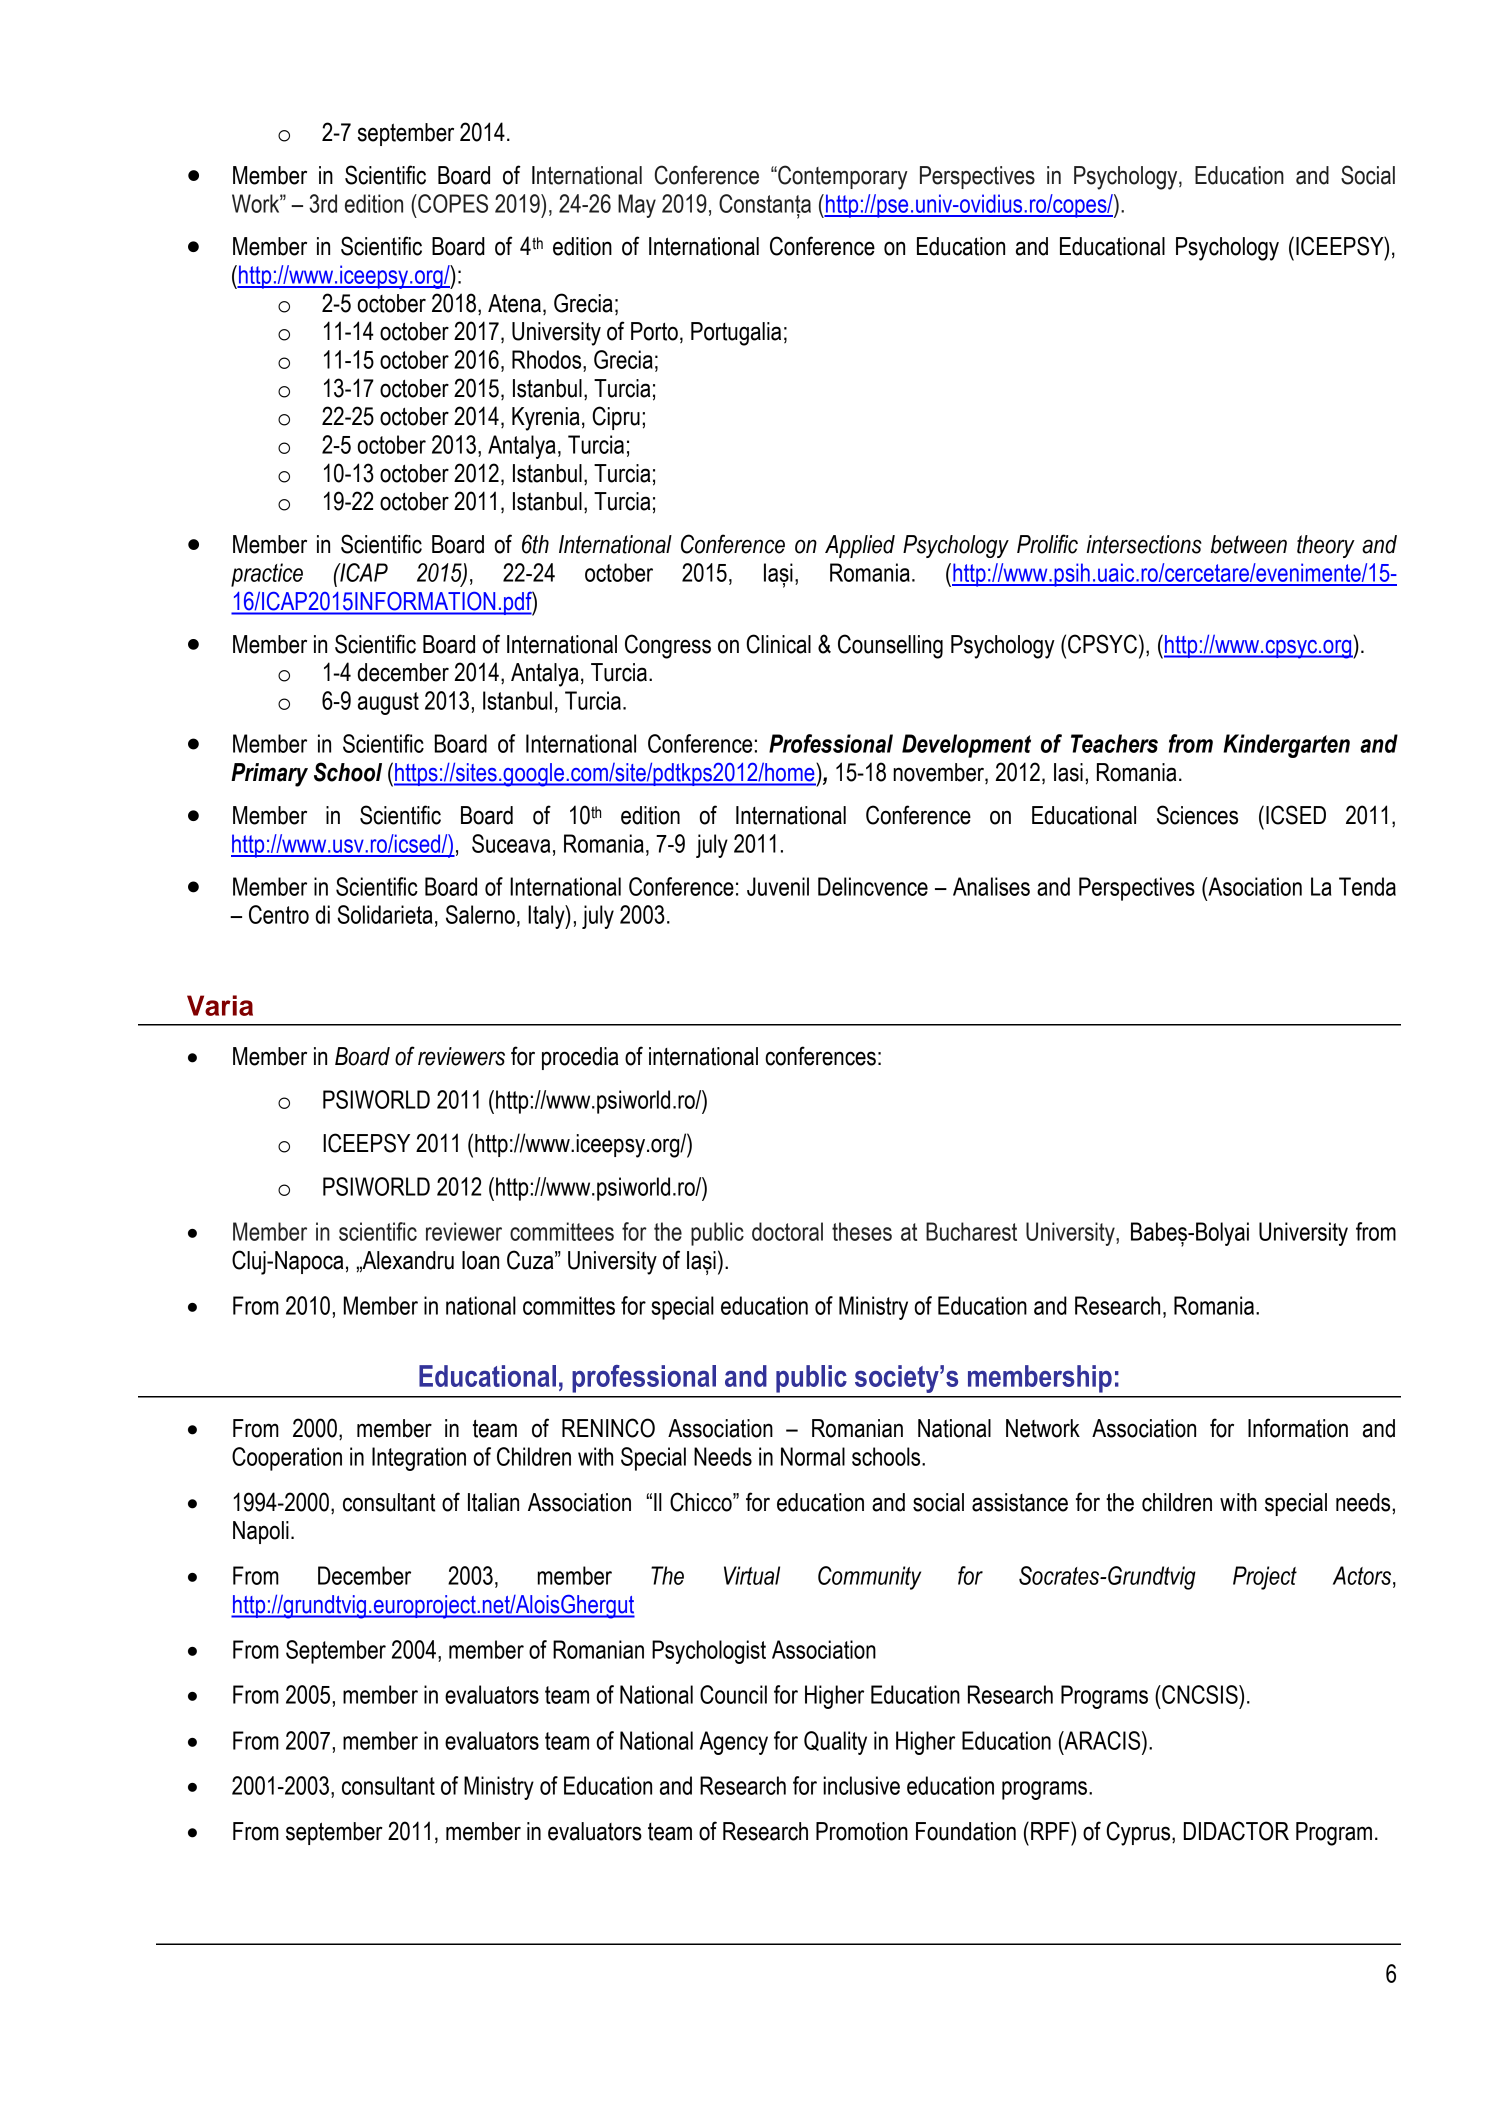 The width and height of the page is (1489, 2106). Describe the element at coordinates (637, 206) in the page. I see `May` at that location.
